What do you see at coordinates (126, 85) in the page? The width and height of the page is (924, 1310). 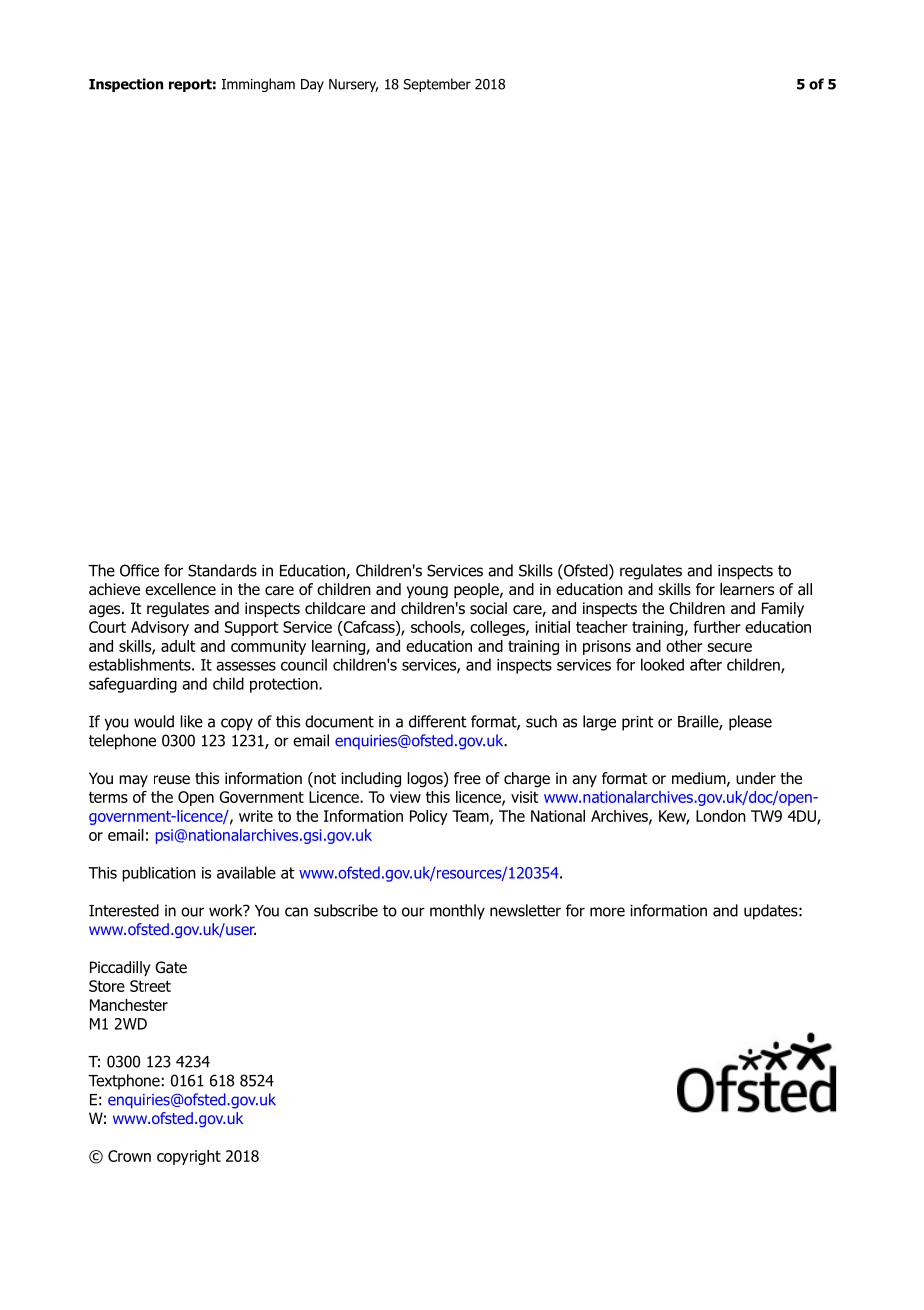 I see `Inspection` at bounding box center [126, 85].
